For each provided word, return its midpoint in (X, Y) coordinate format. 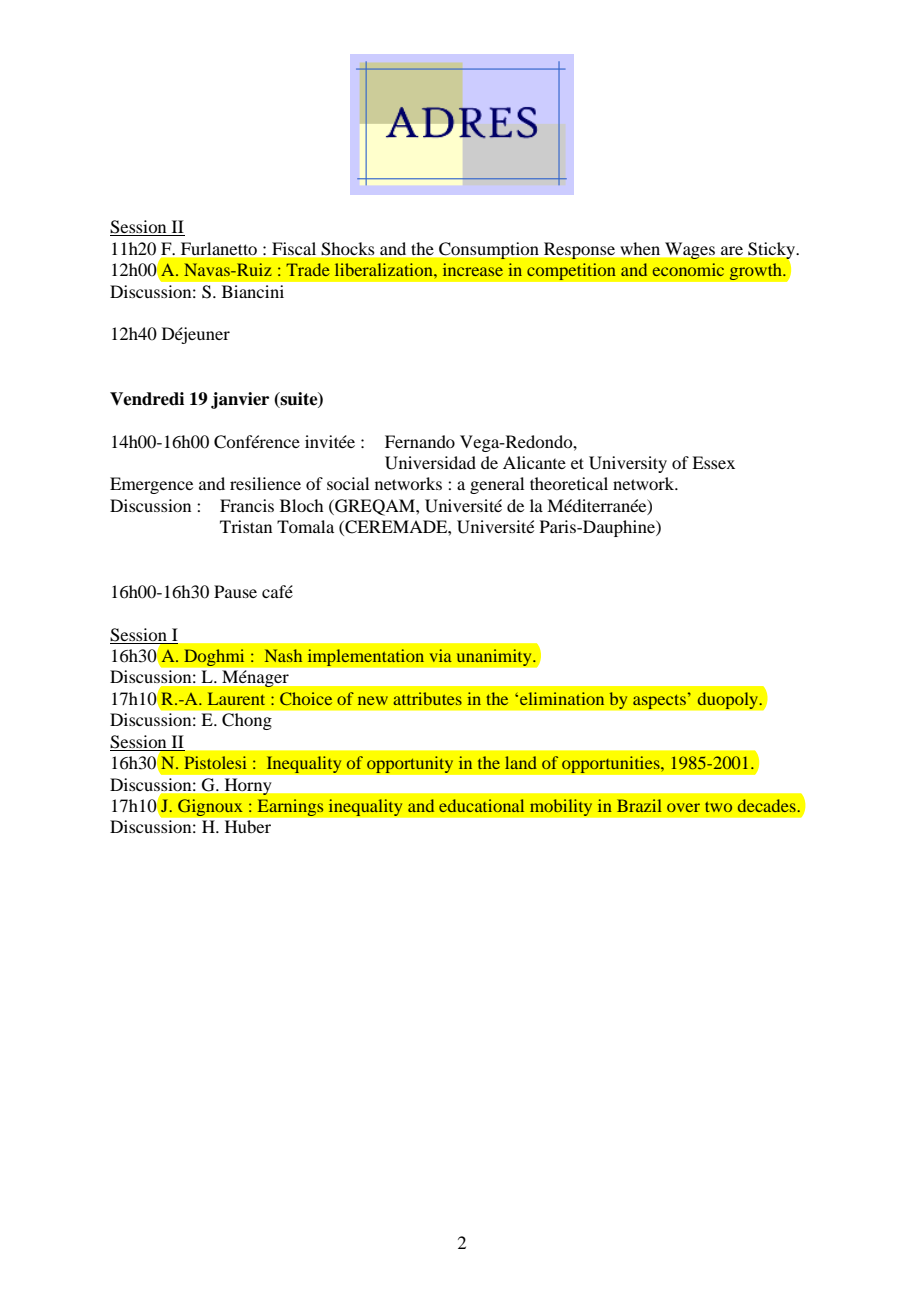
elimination (562, 698)
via (441, 655)
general (497, 485)
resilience (265, 483)
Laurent (236, 698)
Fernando (420, 441)
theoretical (569, 483)
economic (688, 269)
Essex (713, 462)
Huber (248, 826)
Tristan (246, 526)
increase (473, 269)
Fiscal (294, 248)
